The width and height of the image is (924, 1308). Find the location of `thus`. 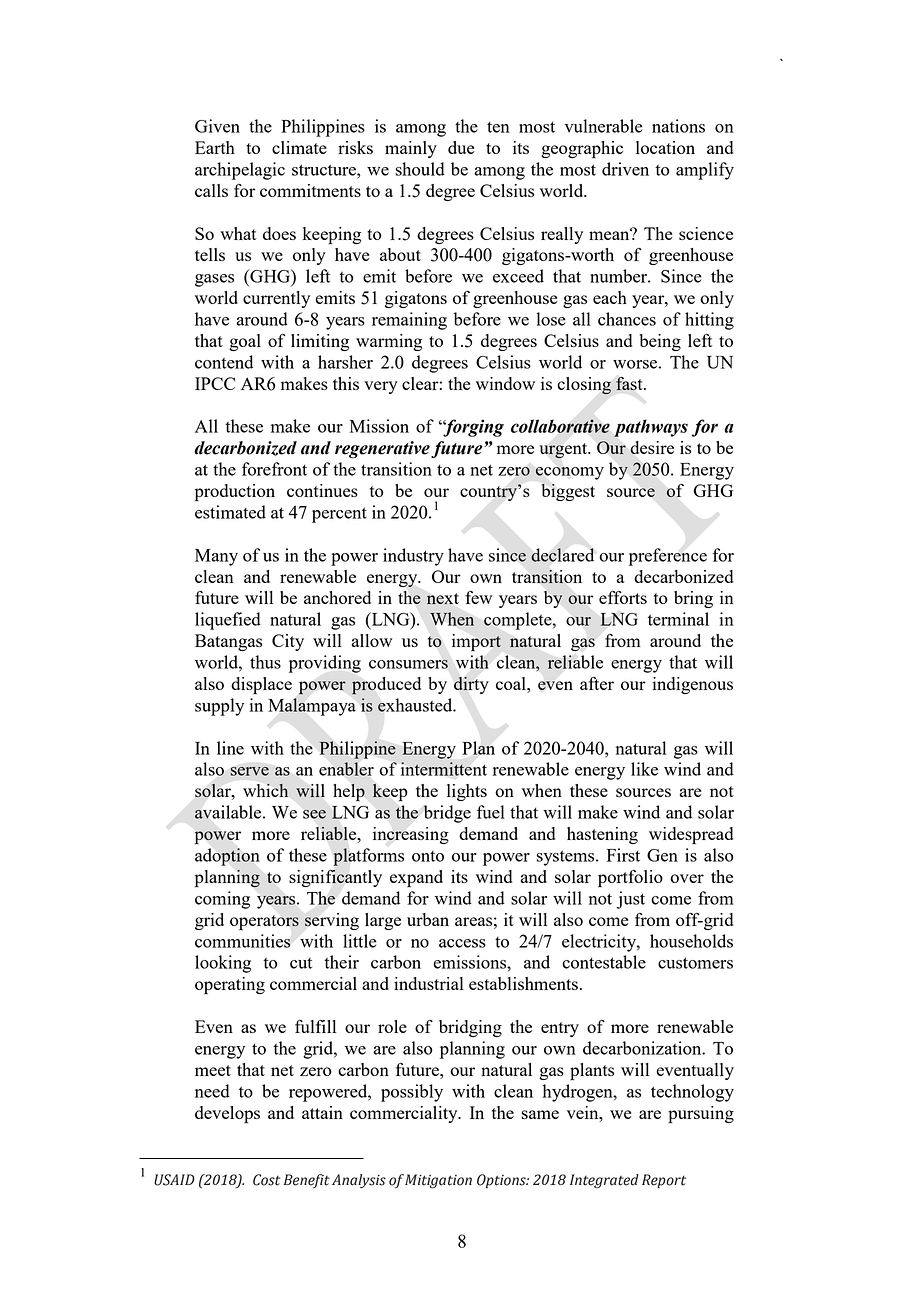

thus is located at coordinates (265, 662).
